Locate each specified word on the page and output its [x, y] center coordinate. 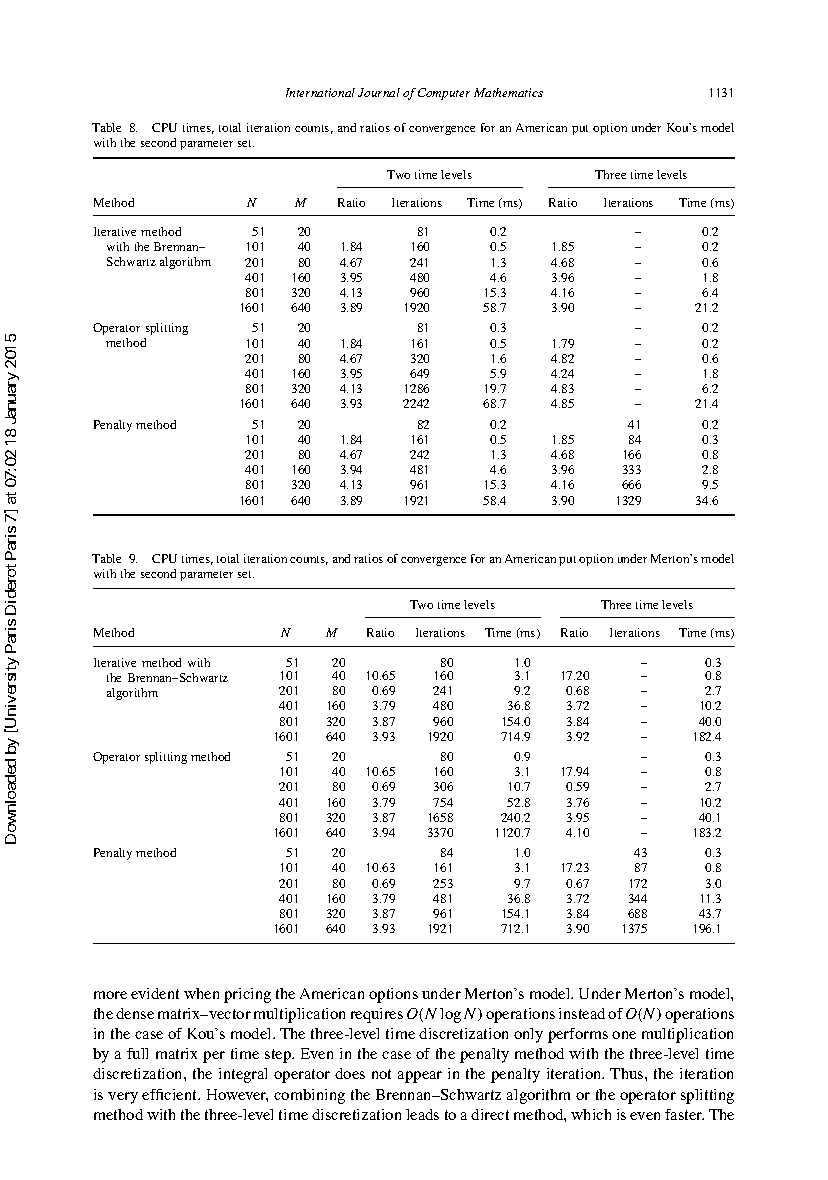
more [110, 995]
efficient [171, 1094]
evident [155, 993]
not [381, 1074]
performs [578, 1035]
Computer [444, 94]
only [528, 1035]
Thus [628, 1073]
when [201, 993]
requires [377, 1015]
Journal [379, 92]
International [320, 92]
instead [582, 1013]
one [624, 1035]
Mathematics [508, 92]
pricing [247, 995]
